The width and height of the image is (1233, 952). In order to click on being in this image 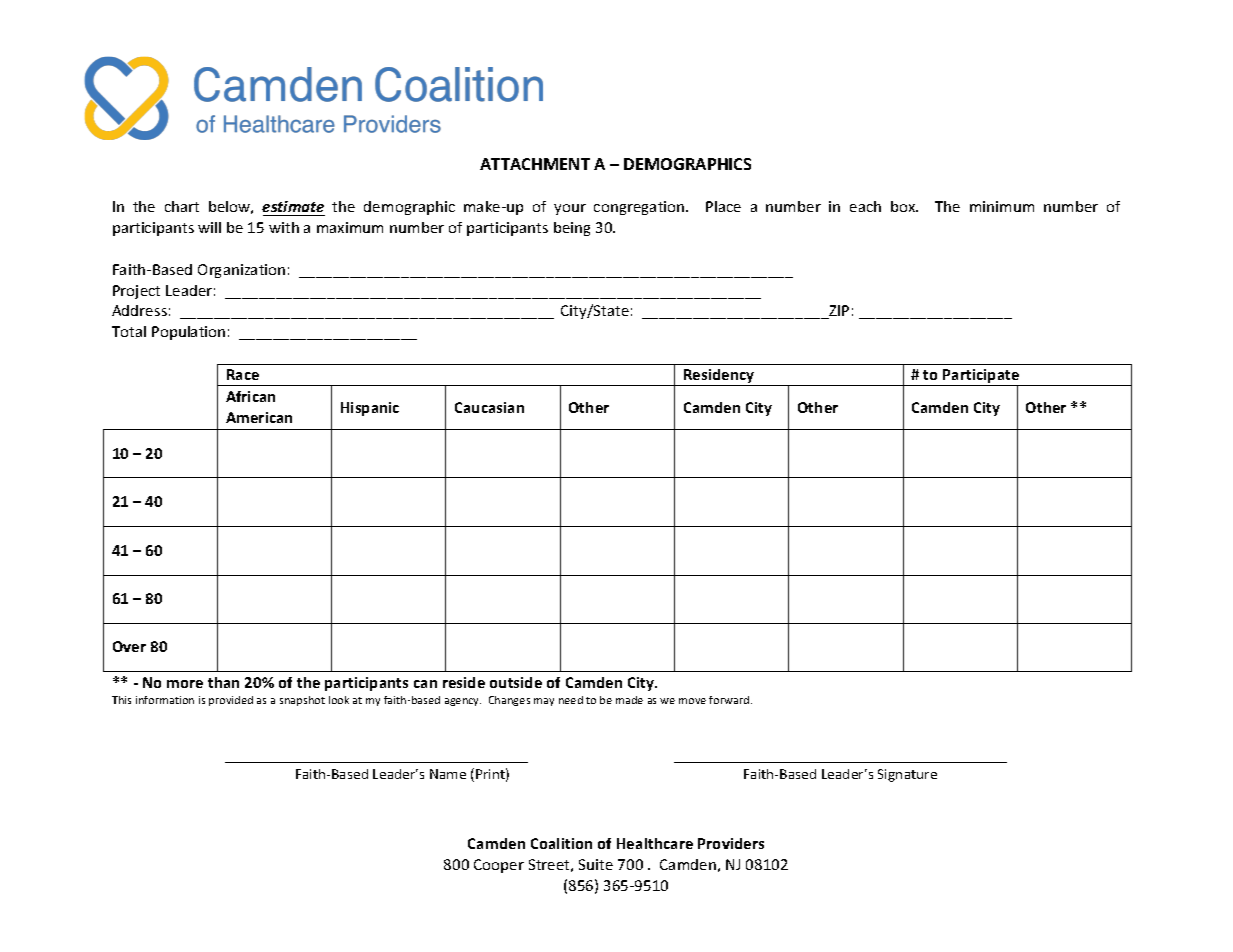, I will do `click(572, 229)`.
